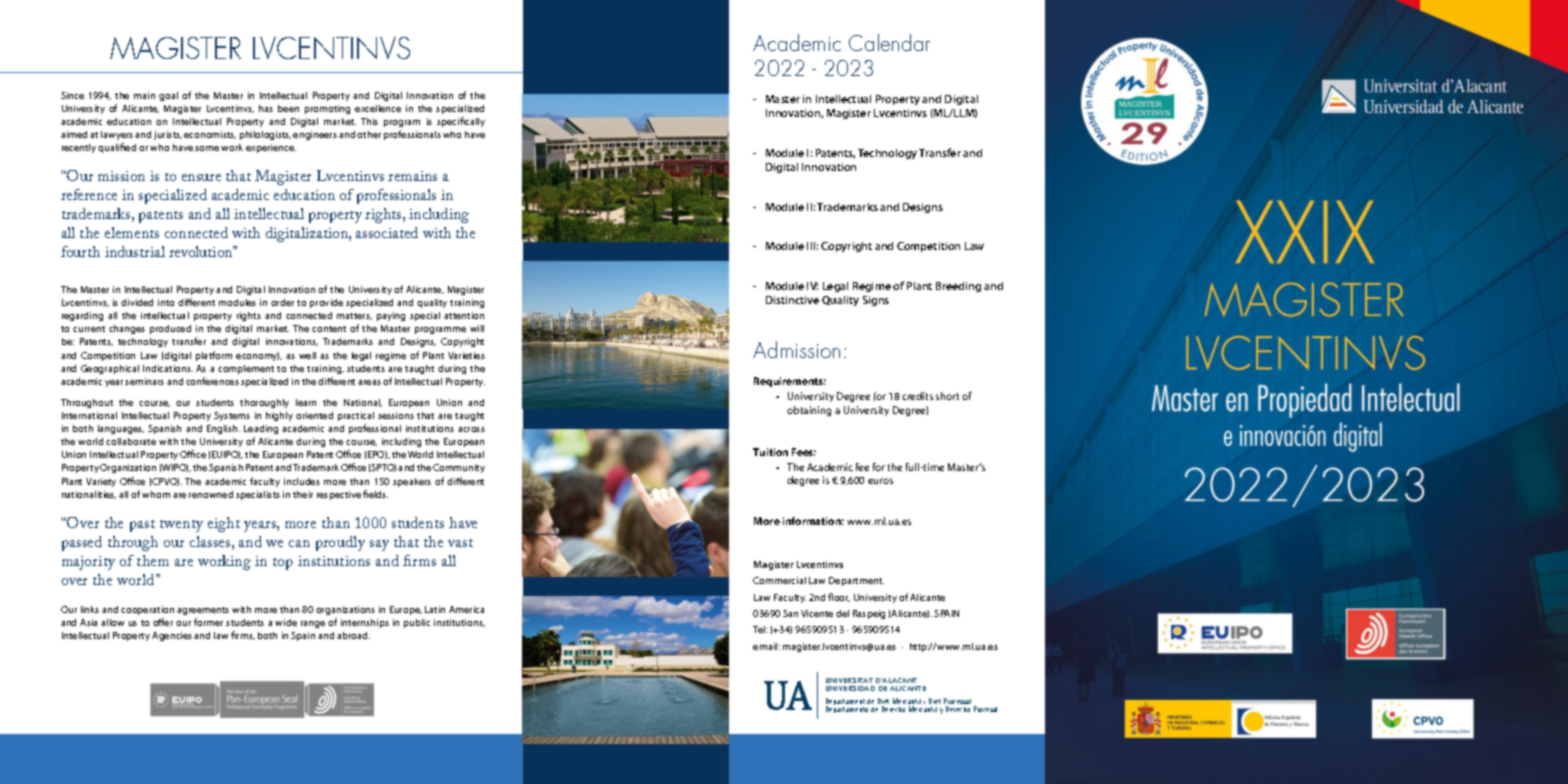 The height and width of the screenshot is (784, 1568). I want to click on public, so click(417, 623).
